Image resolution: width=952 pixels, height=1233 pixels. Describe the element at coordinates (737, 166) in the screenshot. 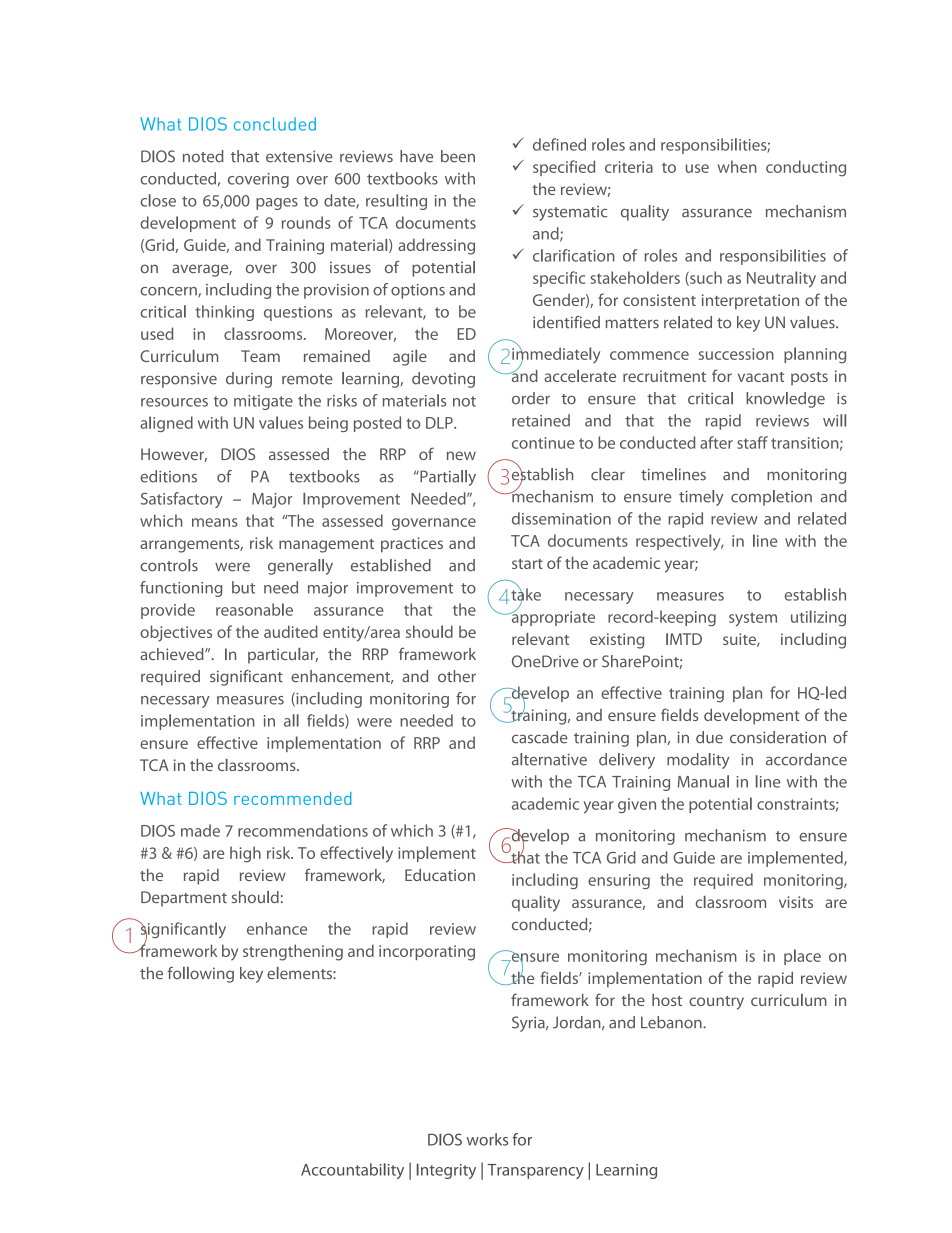

I see `when` at that location.
